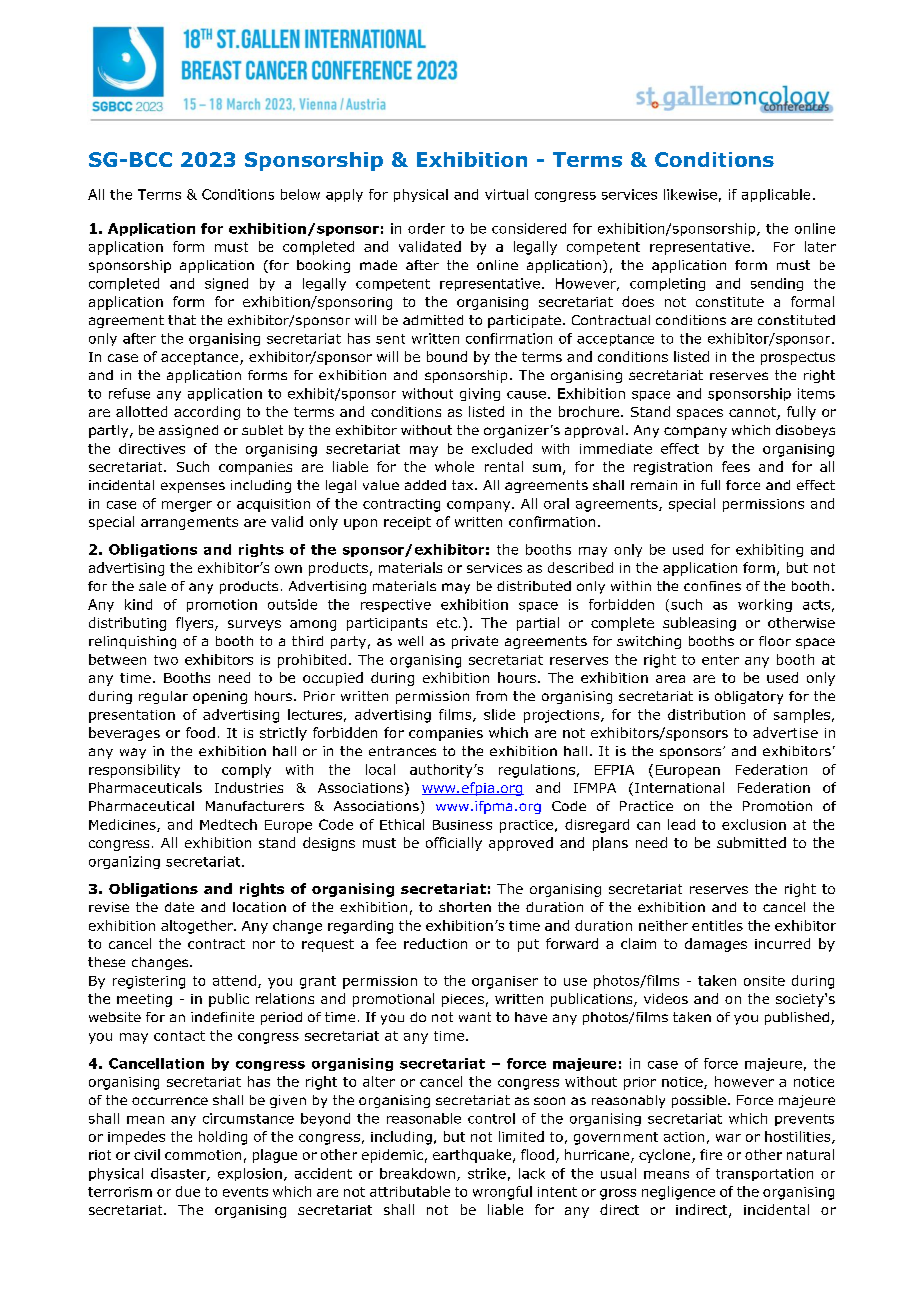  I want to click on disaster, so click(179, 1174).
